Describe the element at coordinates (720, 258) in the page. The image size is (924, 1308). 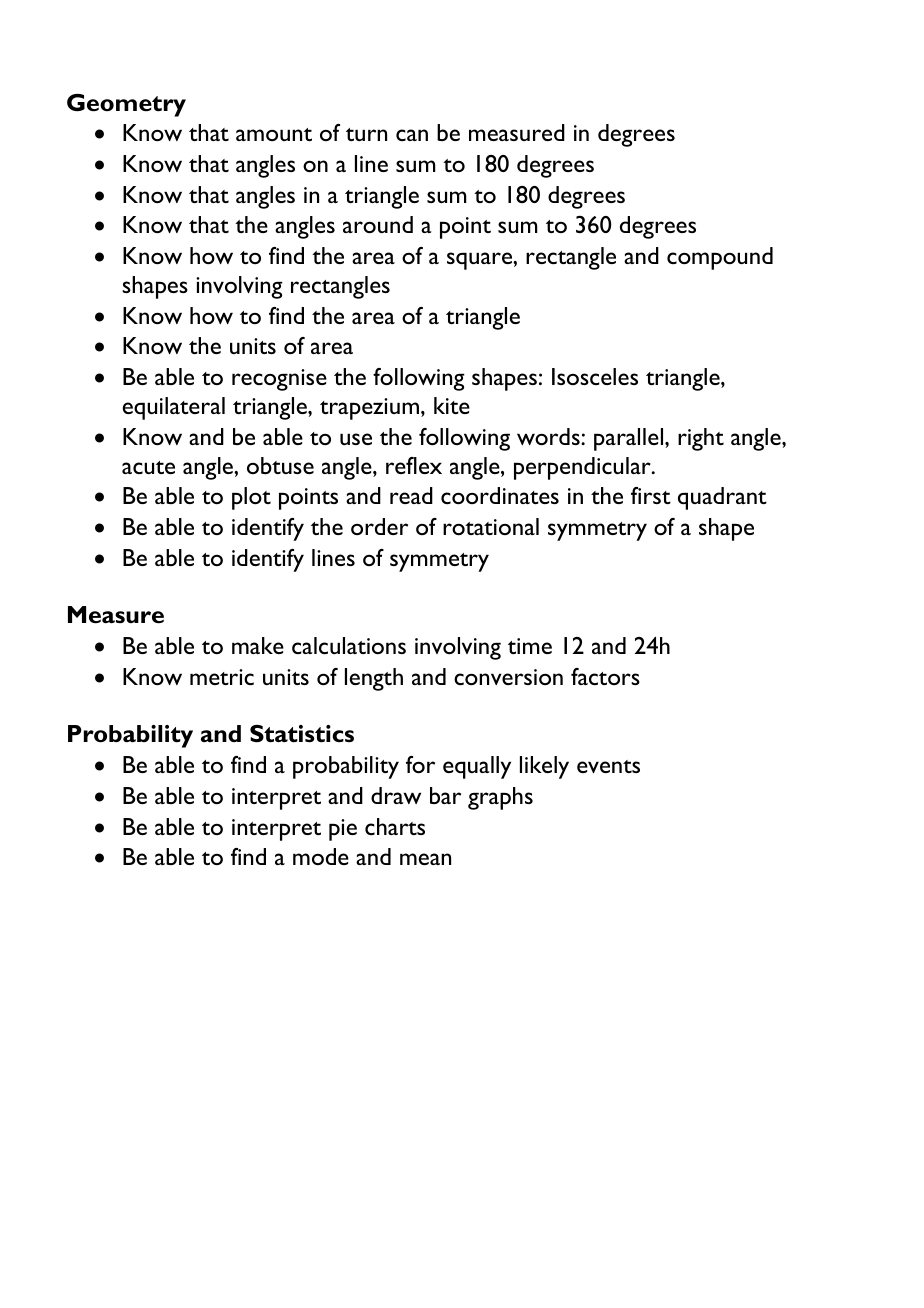
I see `compound` at that location.
